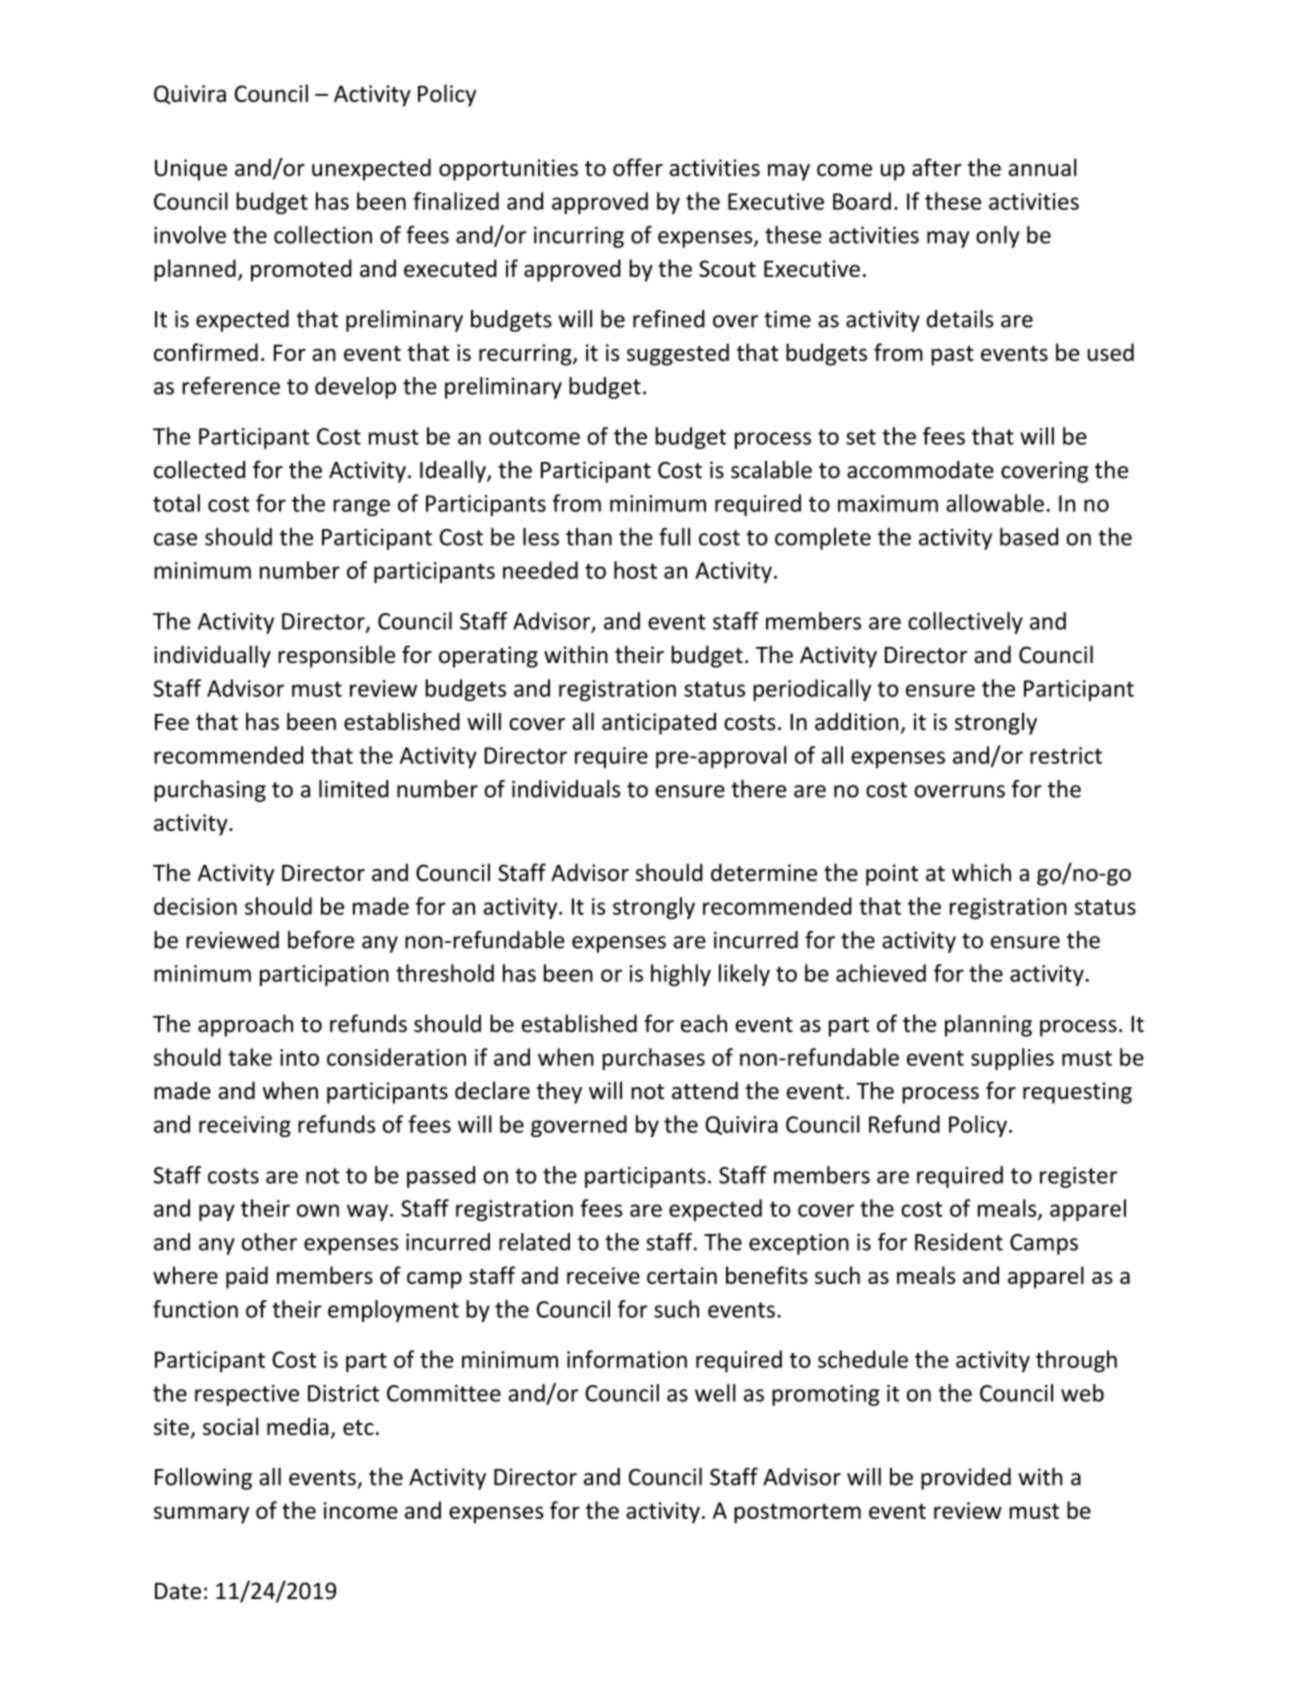 This screenshot has height=1681, width=1299. I want to click on media, so click(298, 1426).
